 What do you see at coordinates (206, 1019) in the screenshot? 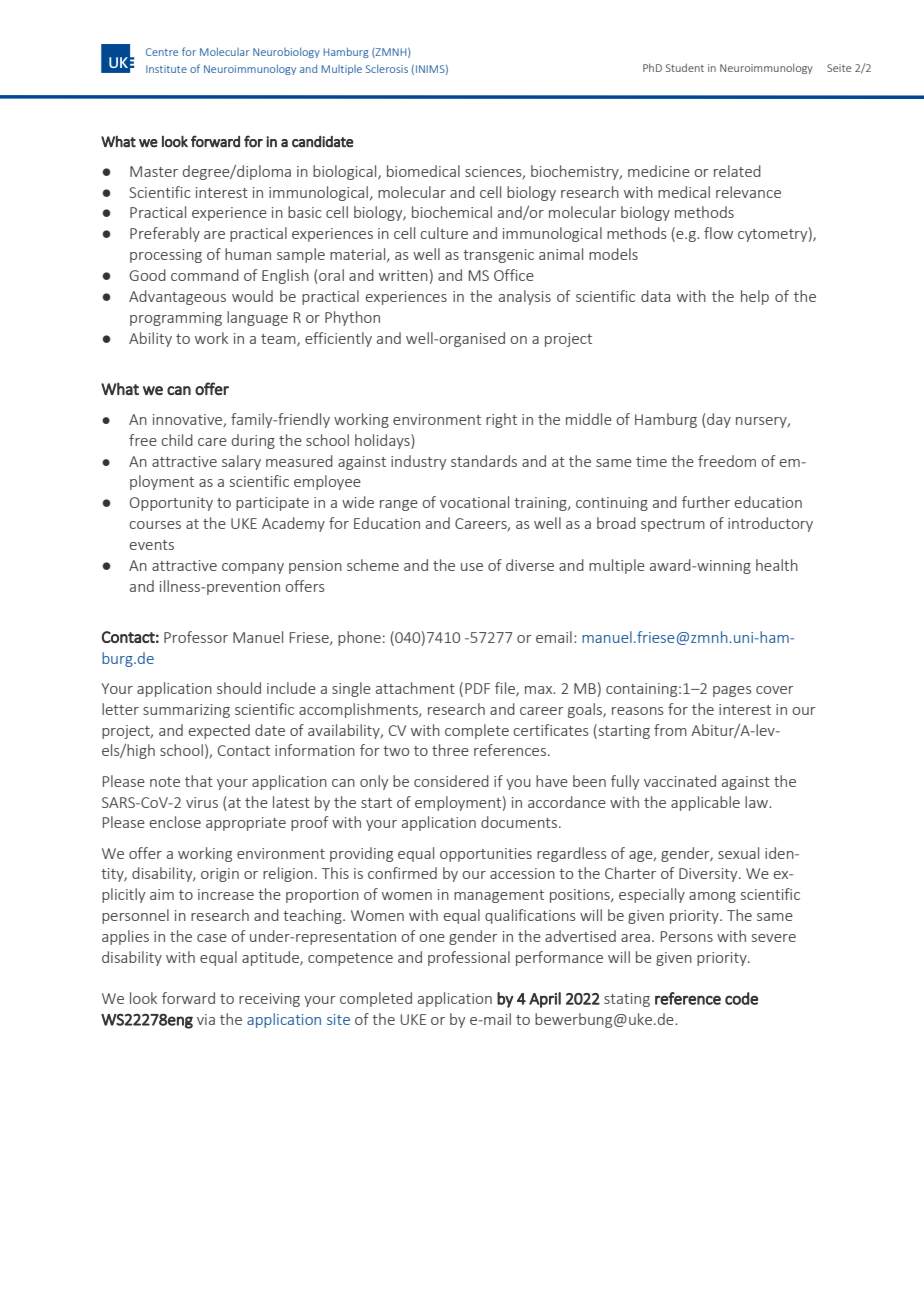
I see `via` at bounding box center [206, 1019].
